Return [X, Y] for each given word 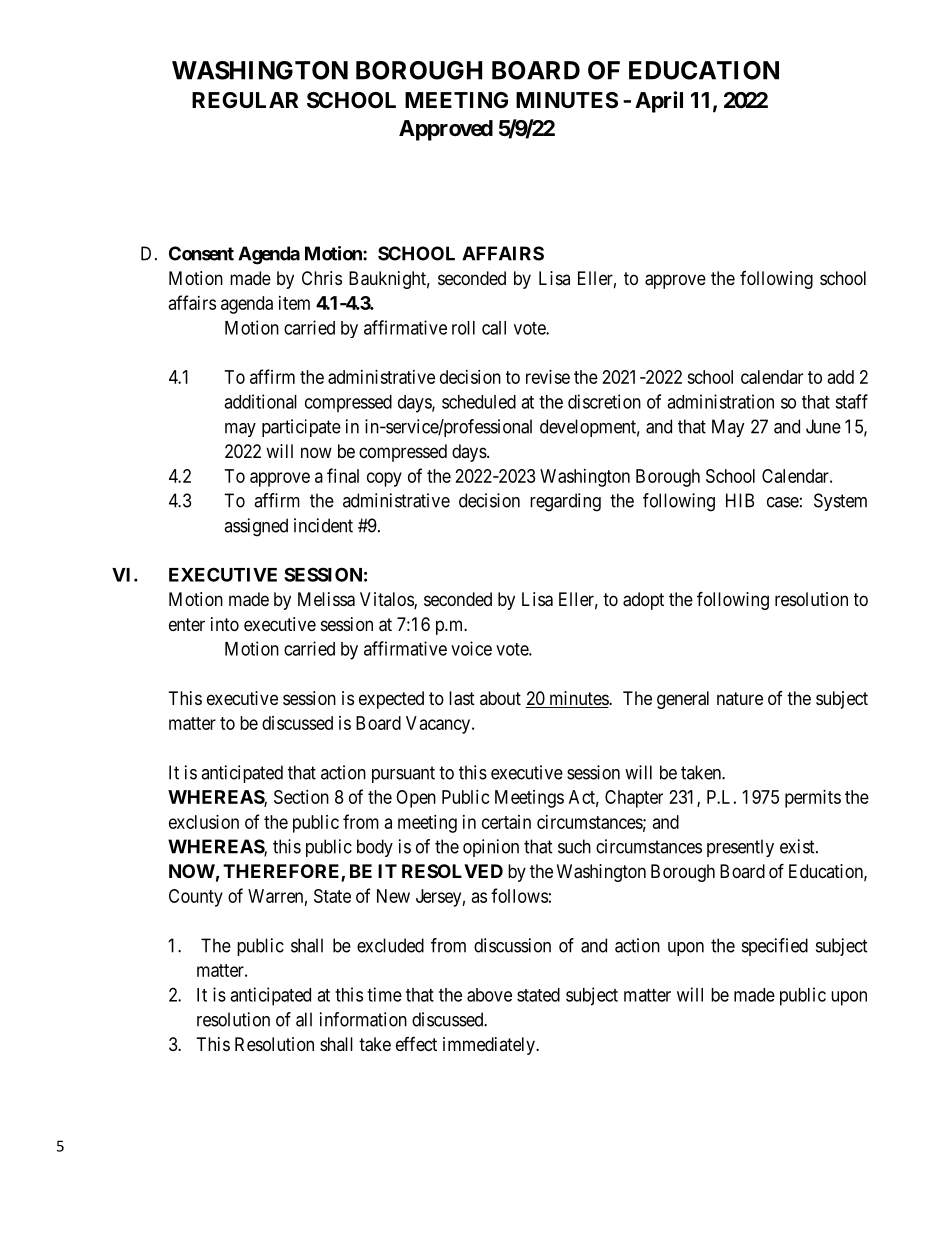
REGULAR [245, 100]
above [489, 995]
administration [720, 401]
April [659, 102]
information [363, 1019]
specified [775, 947]
